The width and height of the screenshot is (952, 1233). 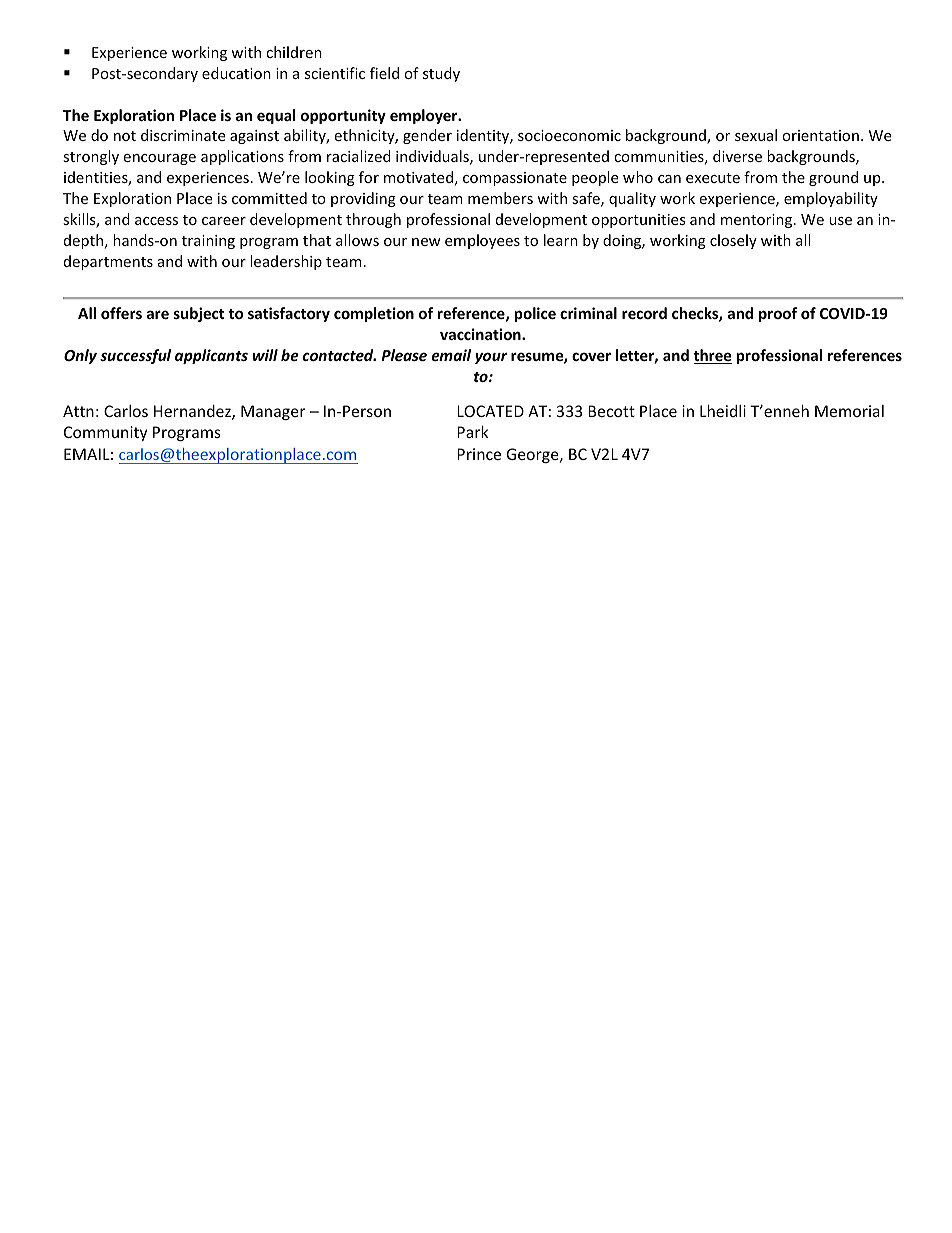 I want to click on Memorial, so click(x=849, y=411).
